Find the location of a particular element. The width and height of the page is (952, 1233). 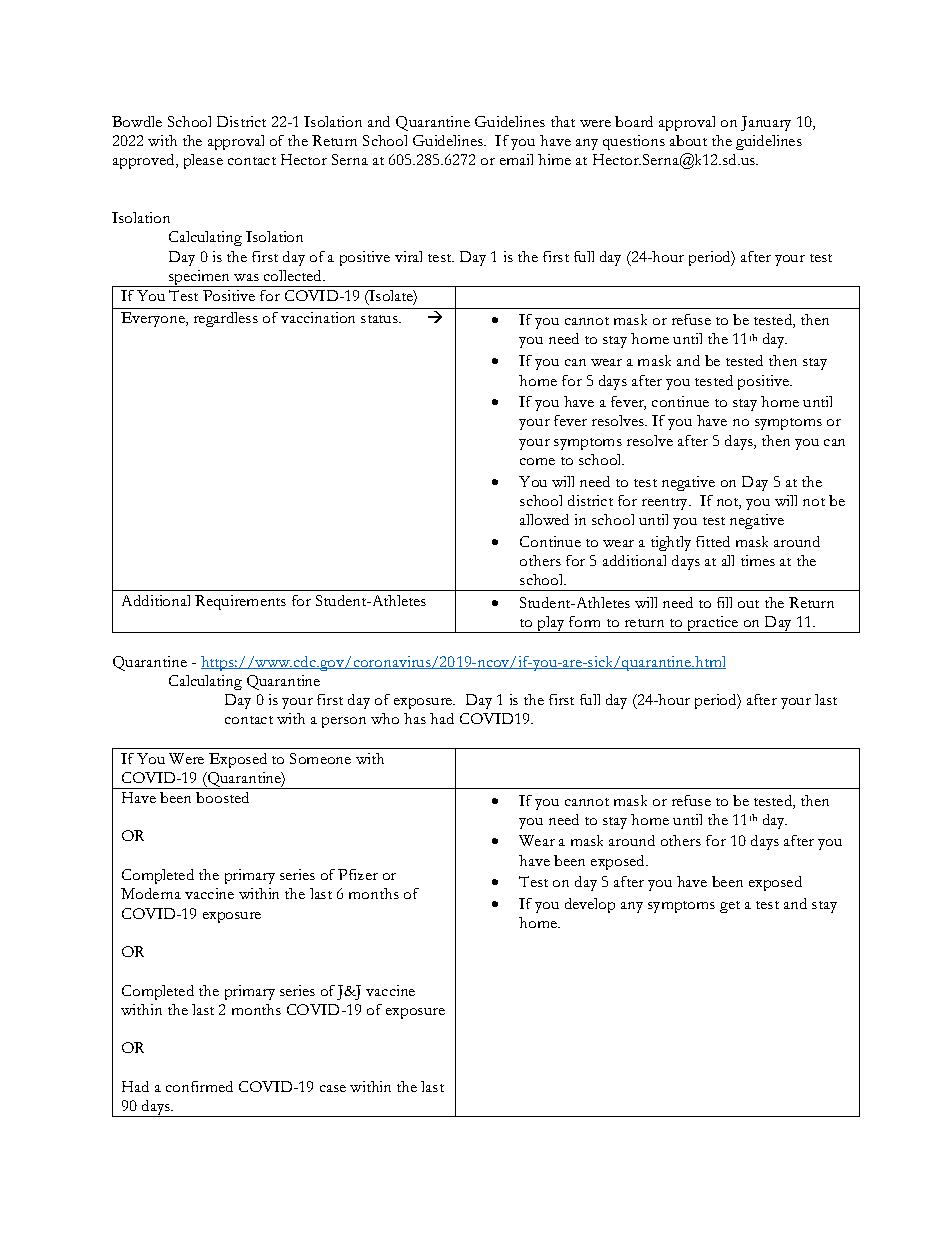

play is located at coordinates (551, 624).
